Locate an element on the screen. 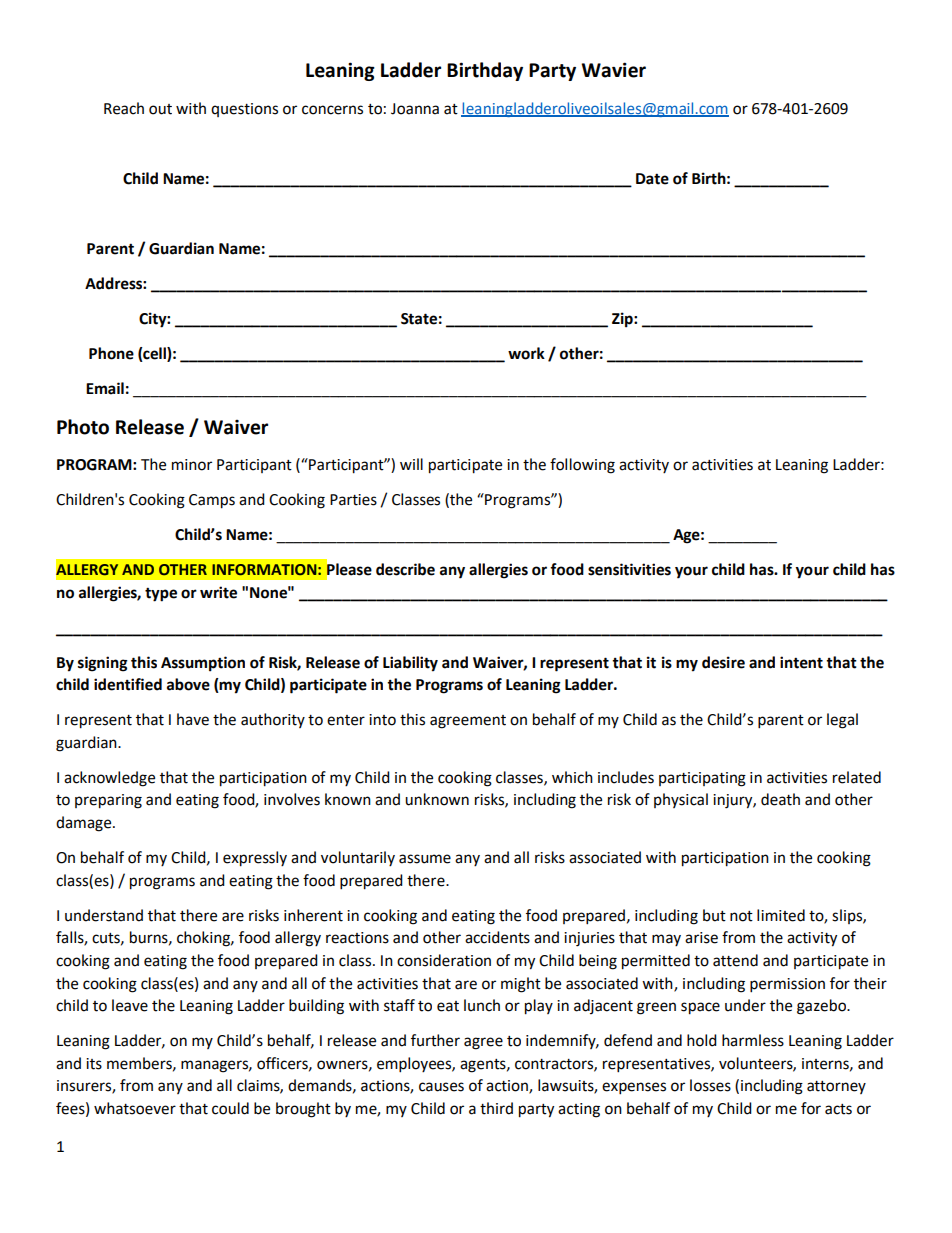 The width and height of the screenshot is (952, 1233). will is located at coordinates (411, 464).
